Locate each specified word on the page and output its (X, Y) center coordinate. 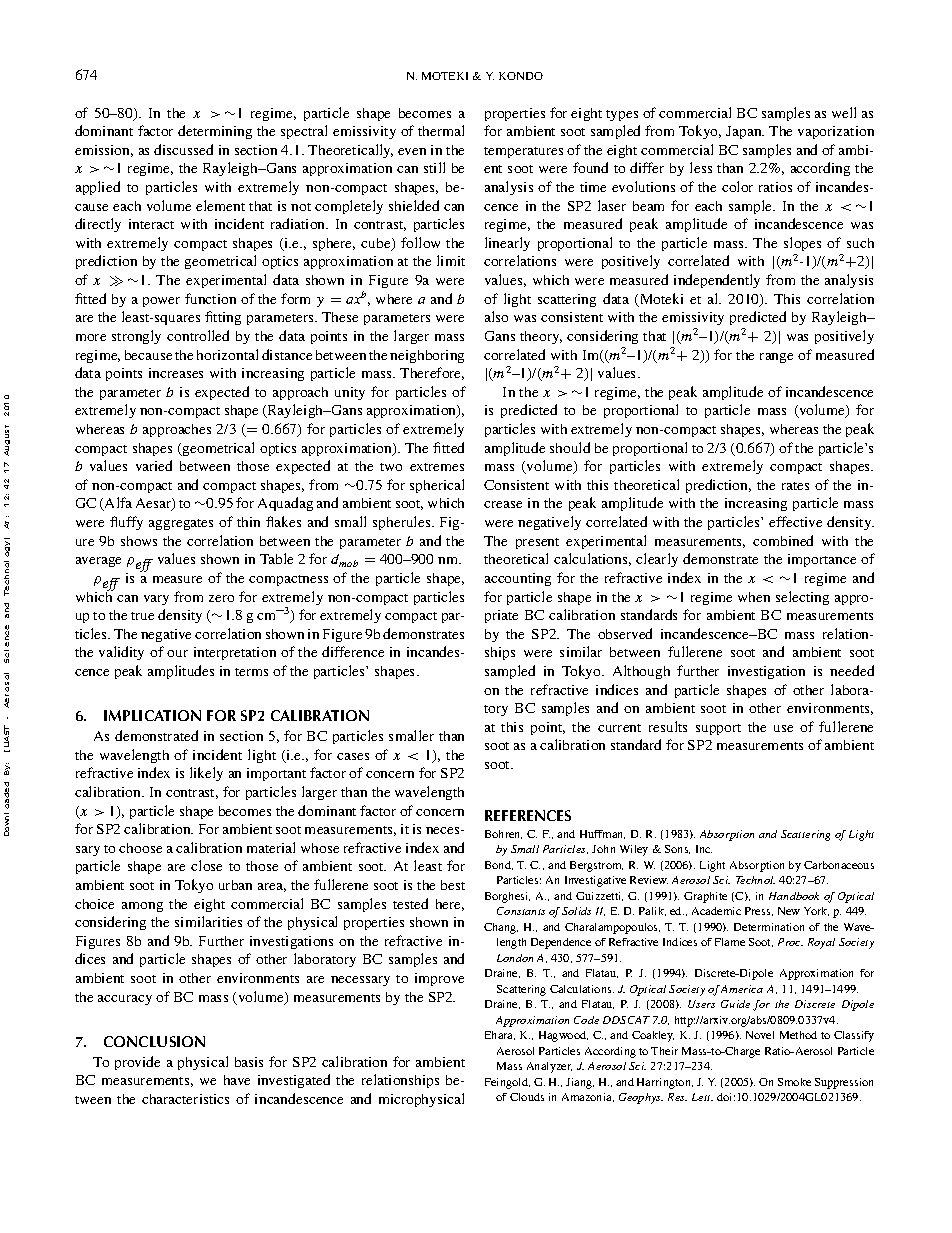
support (718, 729)
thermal (441, 130)
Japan (745, 132)
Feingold (507, 1083)
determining (215, 132)
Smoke (794, 1082)
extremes (437, 467)
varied (154, 465)
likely (206, 774)
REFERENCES (528, 815)
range (776, 358)
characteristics (185, 1099)
